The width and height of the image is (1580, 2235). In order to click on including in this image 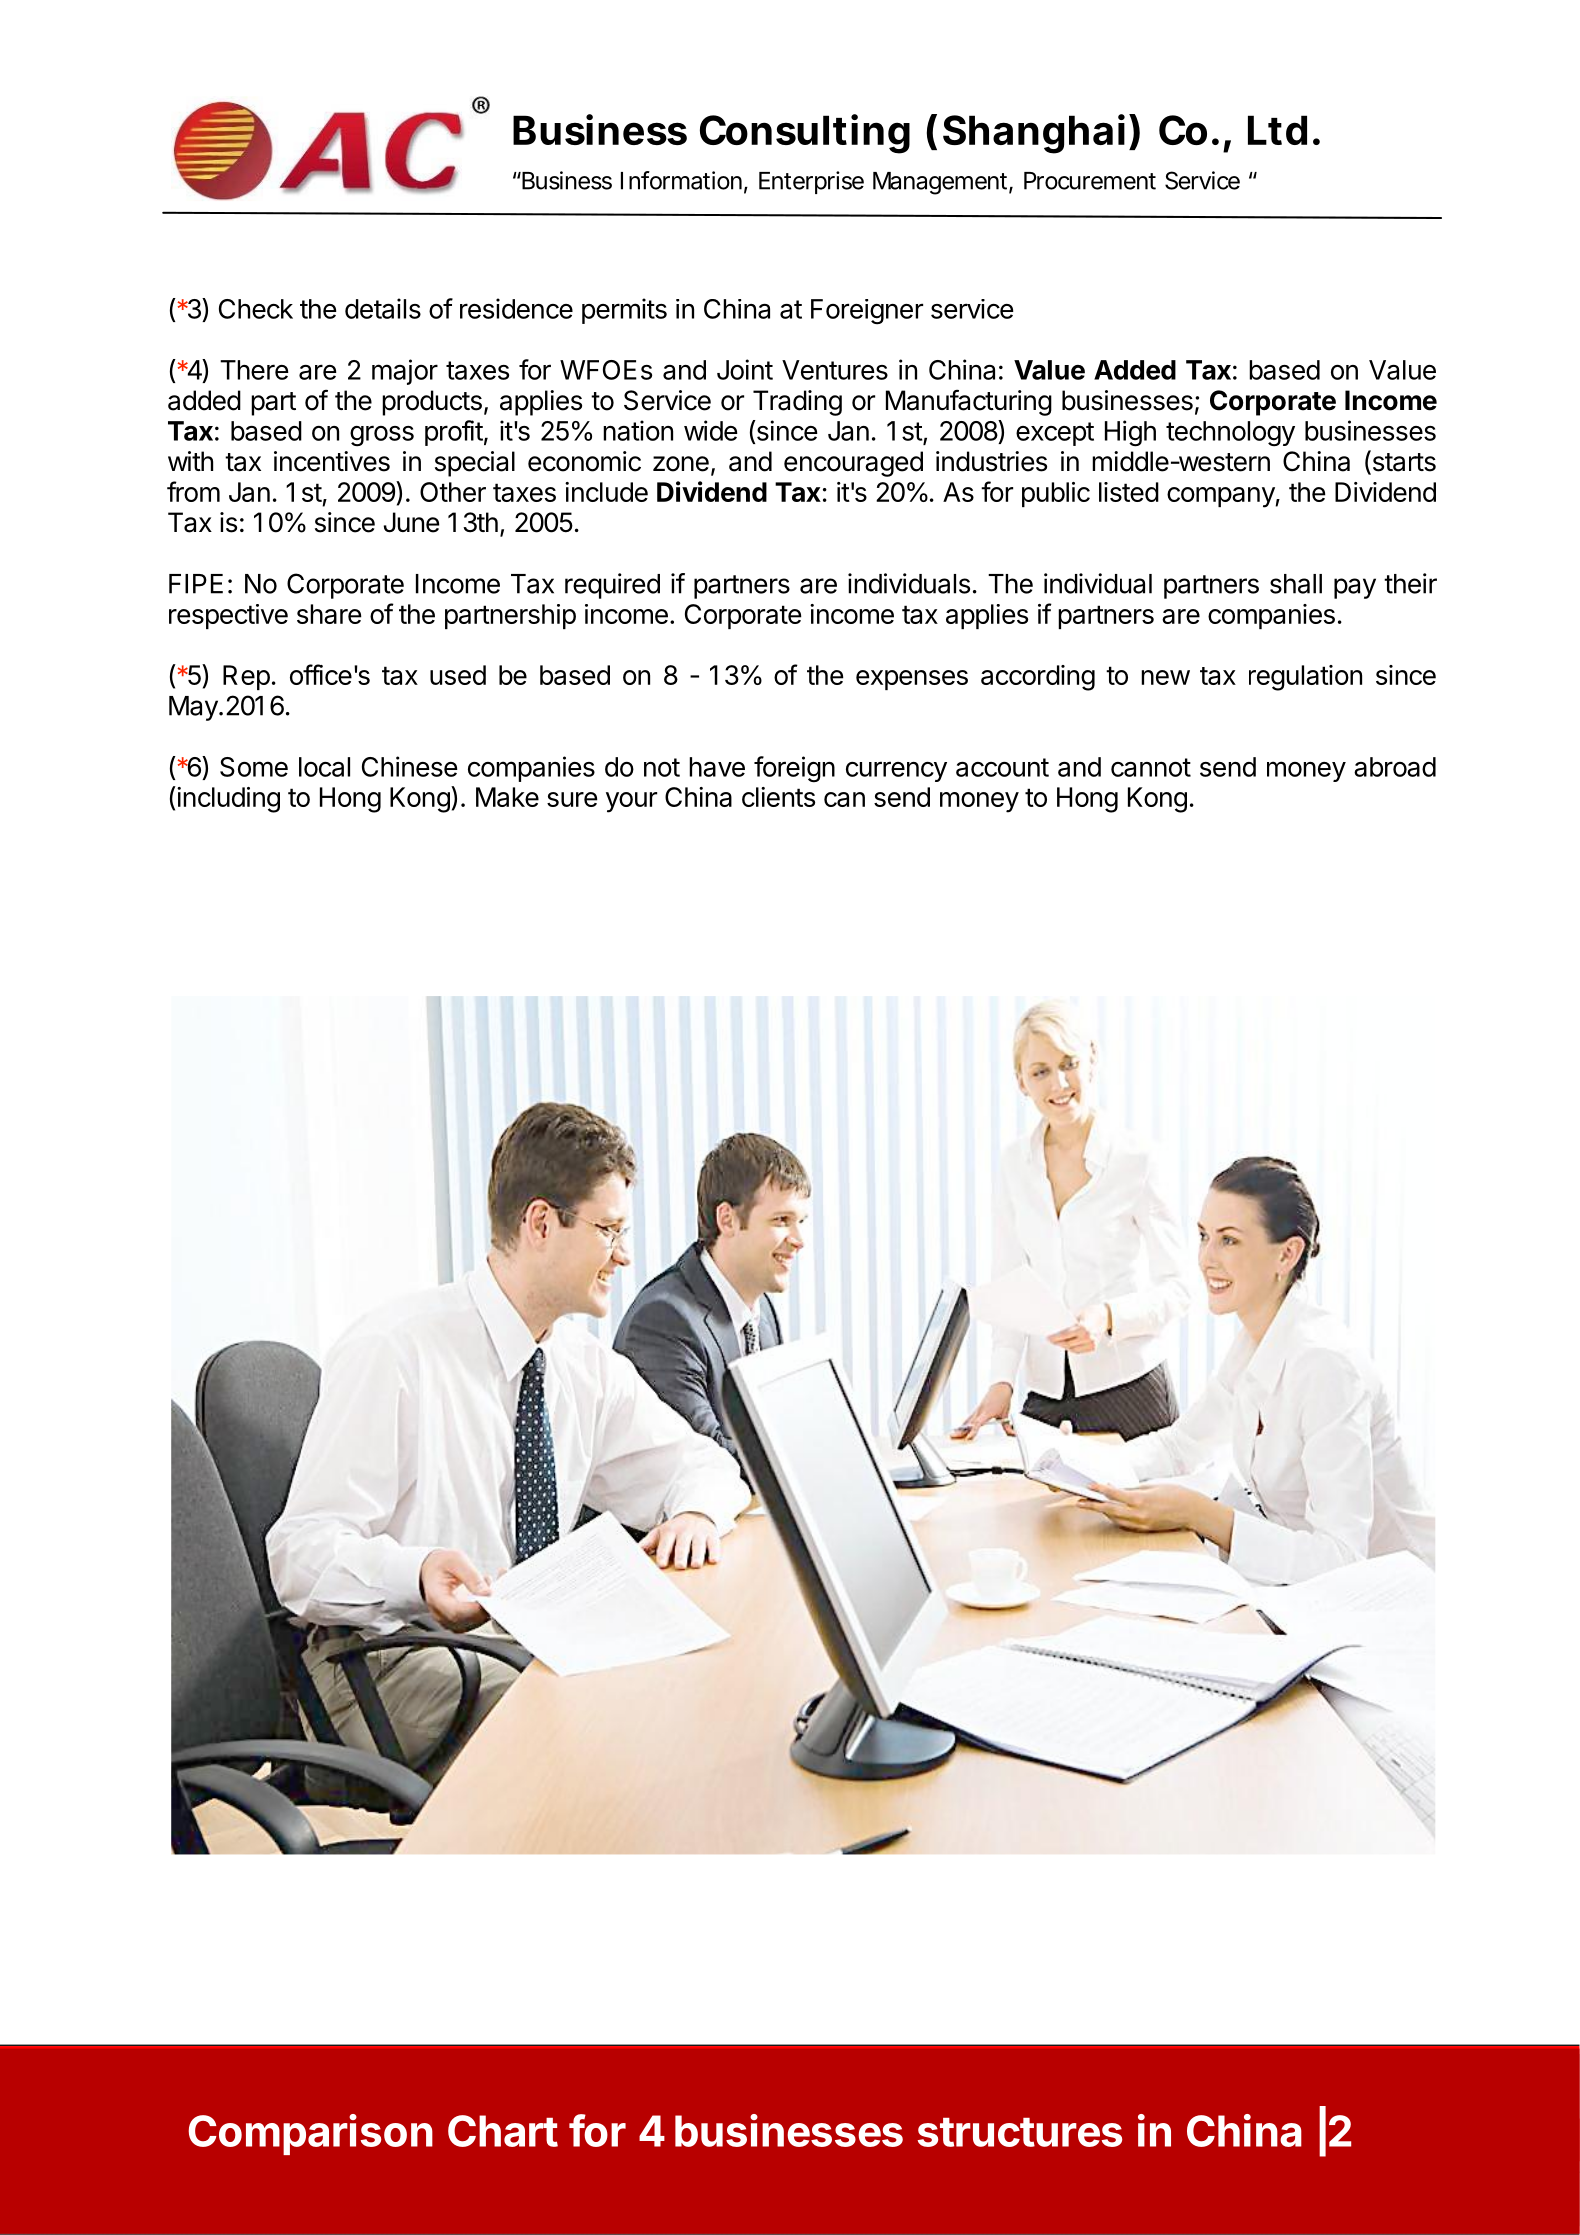, I will do `click(227, 799)`.
